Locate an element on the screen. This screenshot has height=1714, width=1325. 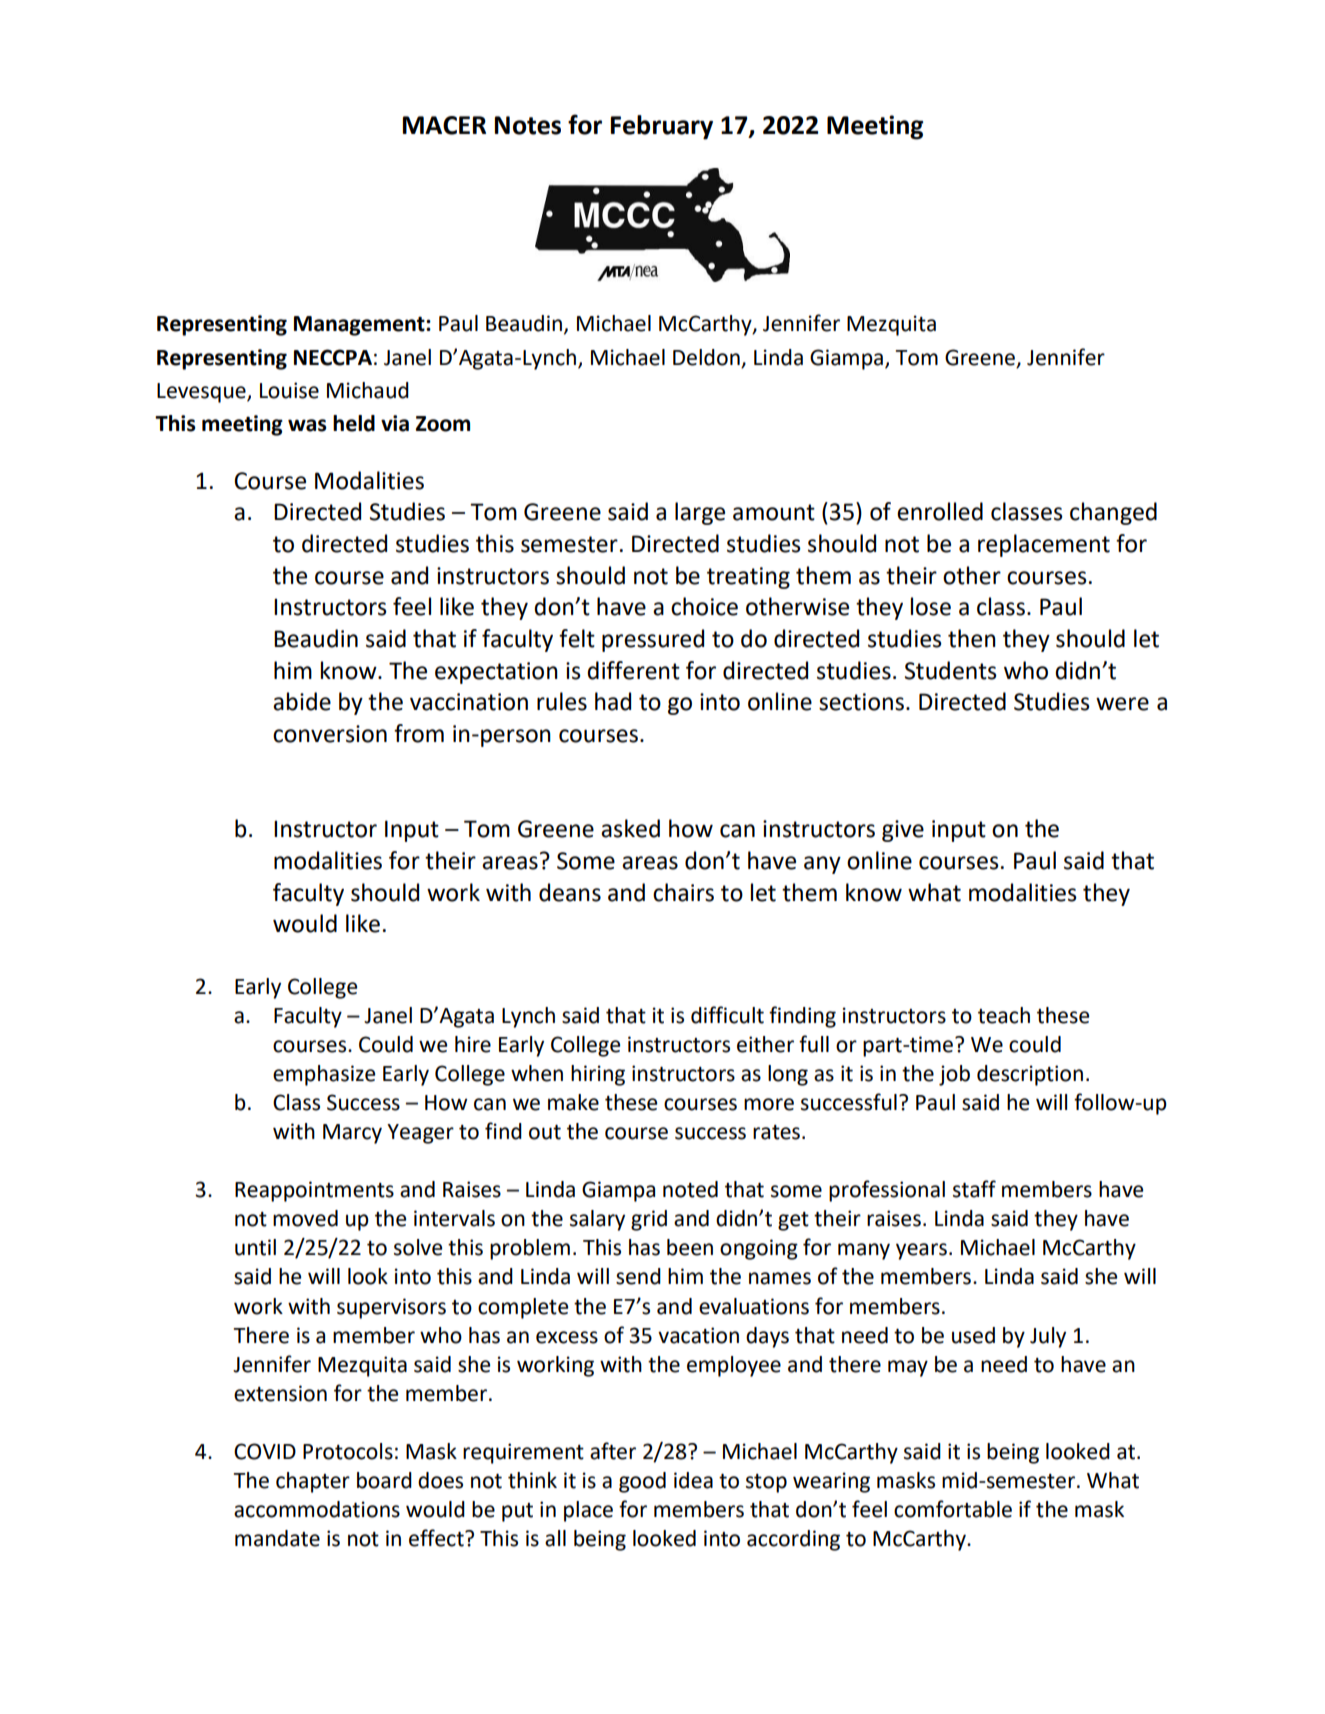
description is located at coordinates (1030, 1075).
